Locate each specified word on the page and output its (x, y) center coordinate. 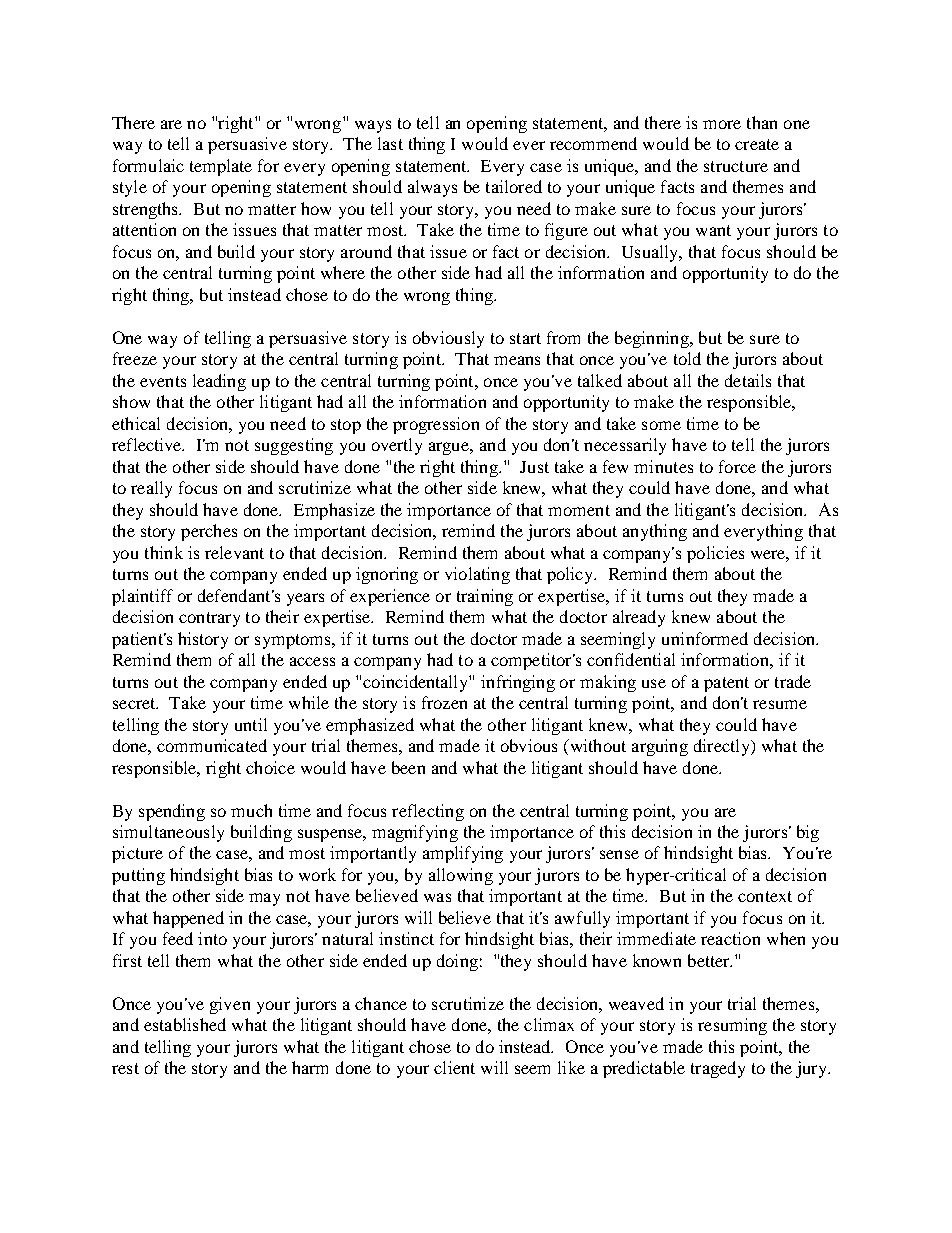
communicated (212, 745)
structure (736, 166)
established (185, 1024)
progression (436, 425)
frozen (444, 702)
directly (723, 747)
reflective (148, 444)
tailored (514, 186)
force (737, 466)
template (221, 167)
